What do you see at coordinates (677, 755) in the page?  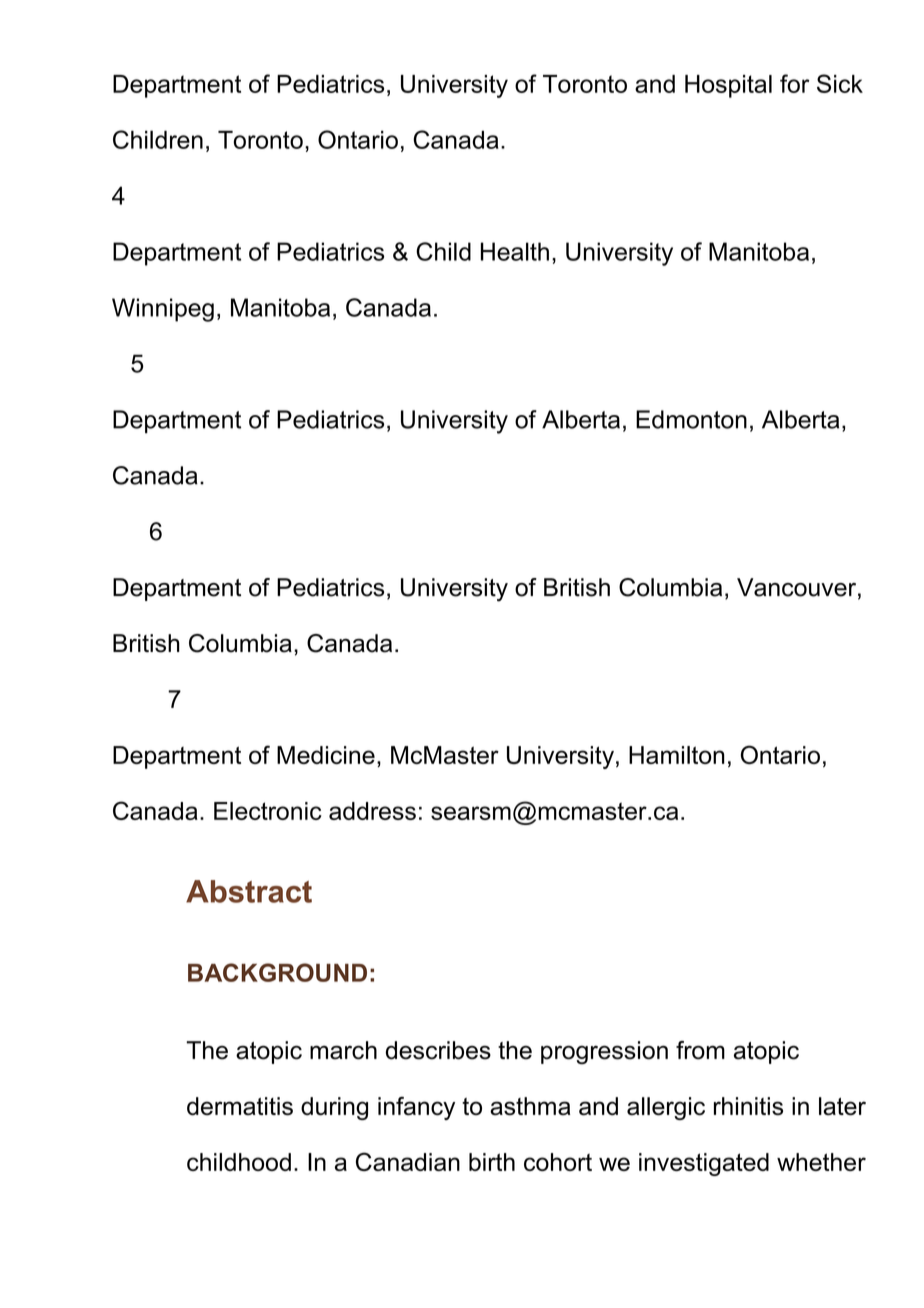 I see `Hamilton` at bounding box center [677, 755].
